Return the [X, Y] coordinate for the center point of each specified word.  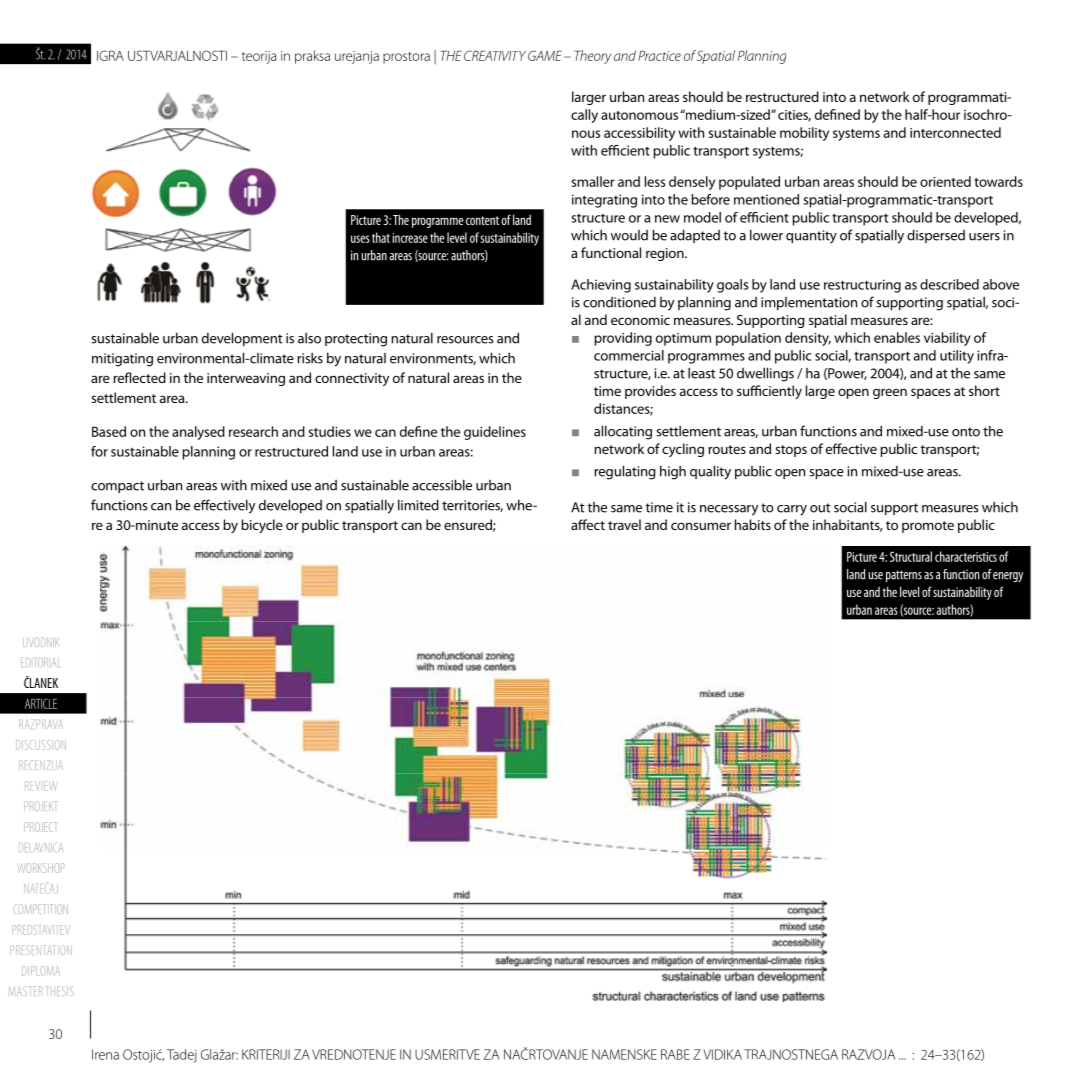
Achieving [601, 286]
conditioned [619, 302]
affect [588, 524]
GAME [545, 55]
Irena [105, 1054]
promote [928, 527]
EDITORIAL [40, 662]
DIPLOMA [41, 971]
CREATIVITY [495, 55]
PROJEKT [40, 806]
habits [753, 524]
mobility [804, 134]
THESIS [60, 991]
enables [897, 337]
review [42, 786]
